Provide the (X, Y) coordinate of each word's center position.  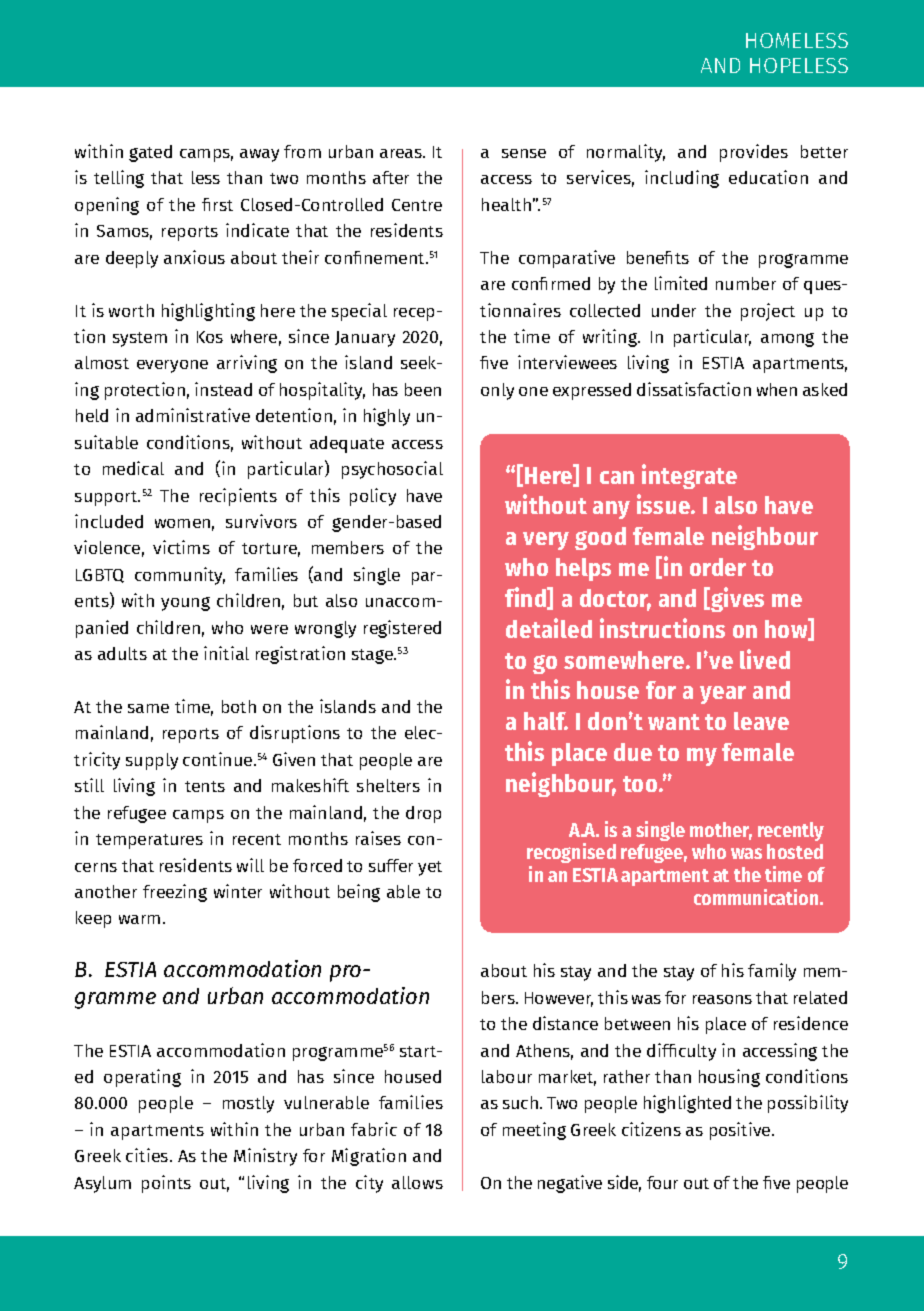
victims (181, 547)
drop (423, 814)
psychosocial (392, 470)
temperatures (149, 841)
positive (741, 1131)
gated (150, 153)
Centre (417, 205)
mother (721, 831)
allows (417, 1182)
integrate (689, 476)
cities (148, 1155)
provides (754, 153)
